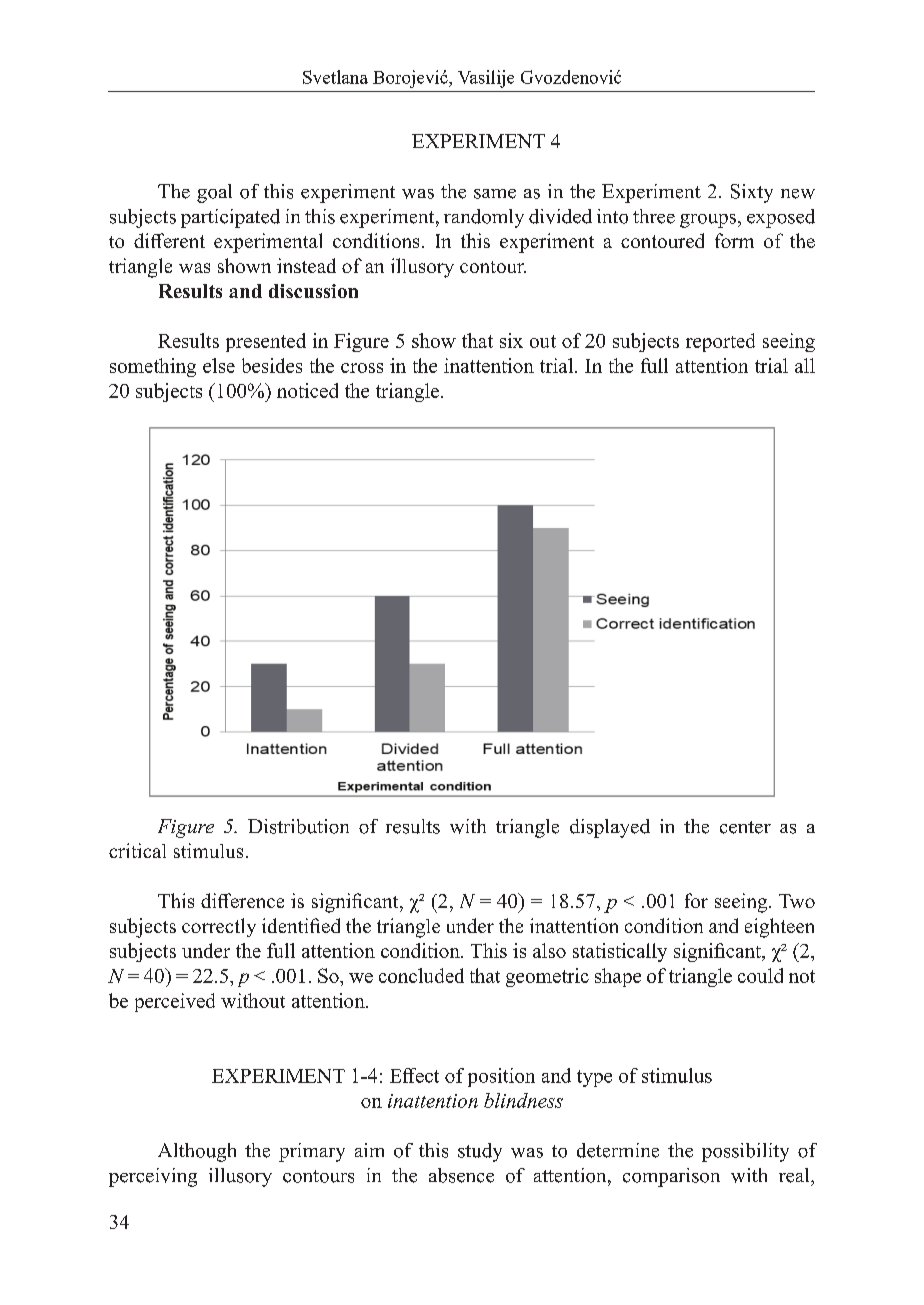 The height and width of the screenshot is (1305, 924). Describe the element at coordinates (495, 194) in the screenshot. I see `same` at that location.
